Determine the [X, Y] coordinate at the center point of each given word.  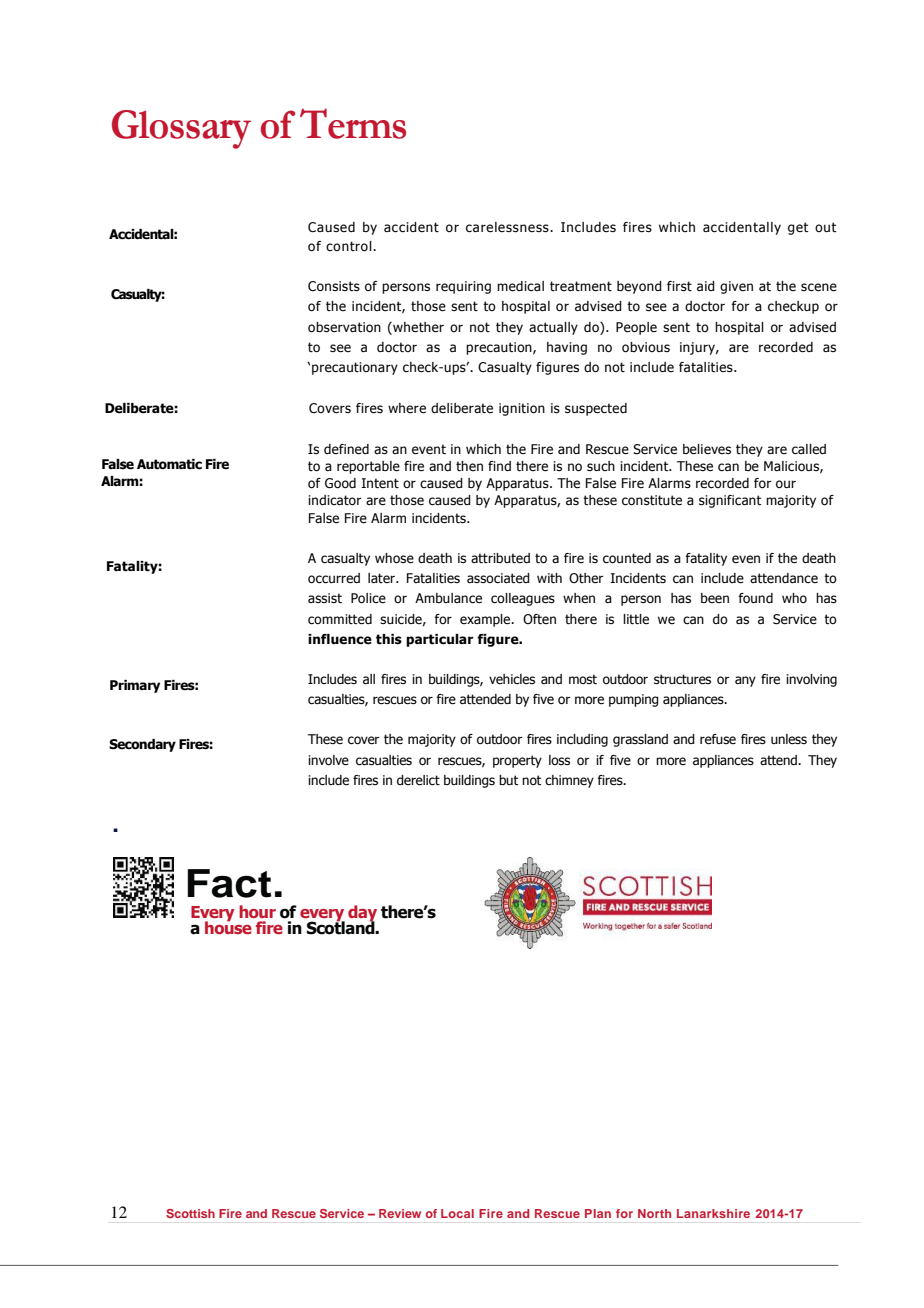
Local [457, 1213]
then [469, 466]
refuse [718, 739]
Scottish [190, 1213]
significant [730, 501]
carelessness [508, 227]
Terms [353, 123]
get [798, 228]
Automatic [169, 464]
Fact [229, 883]
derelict [418, 780]
